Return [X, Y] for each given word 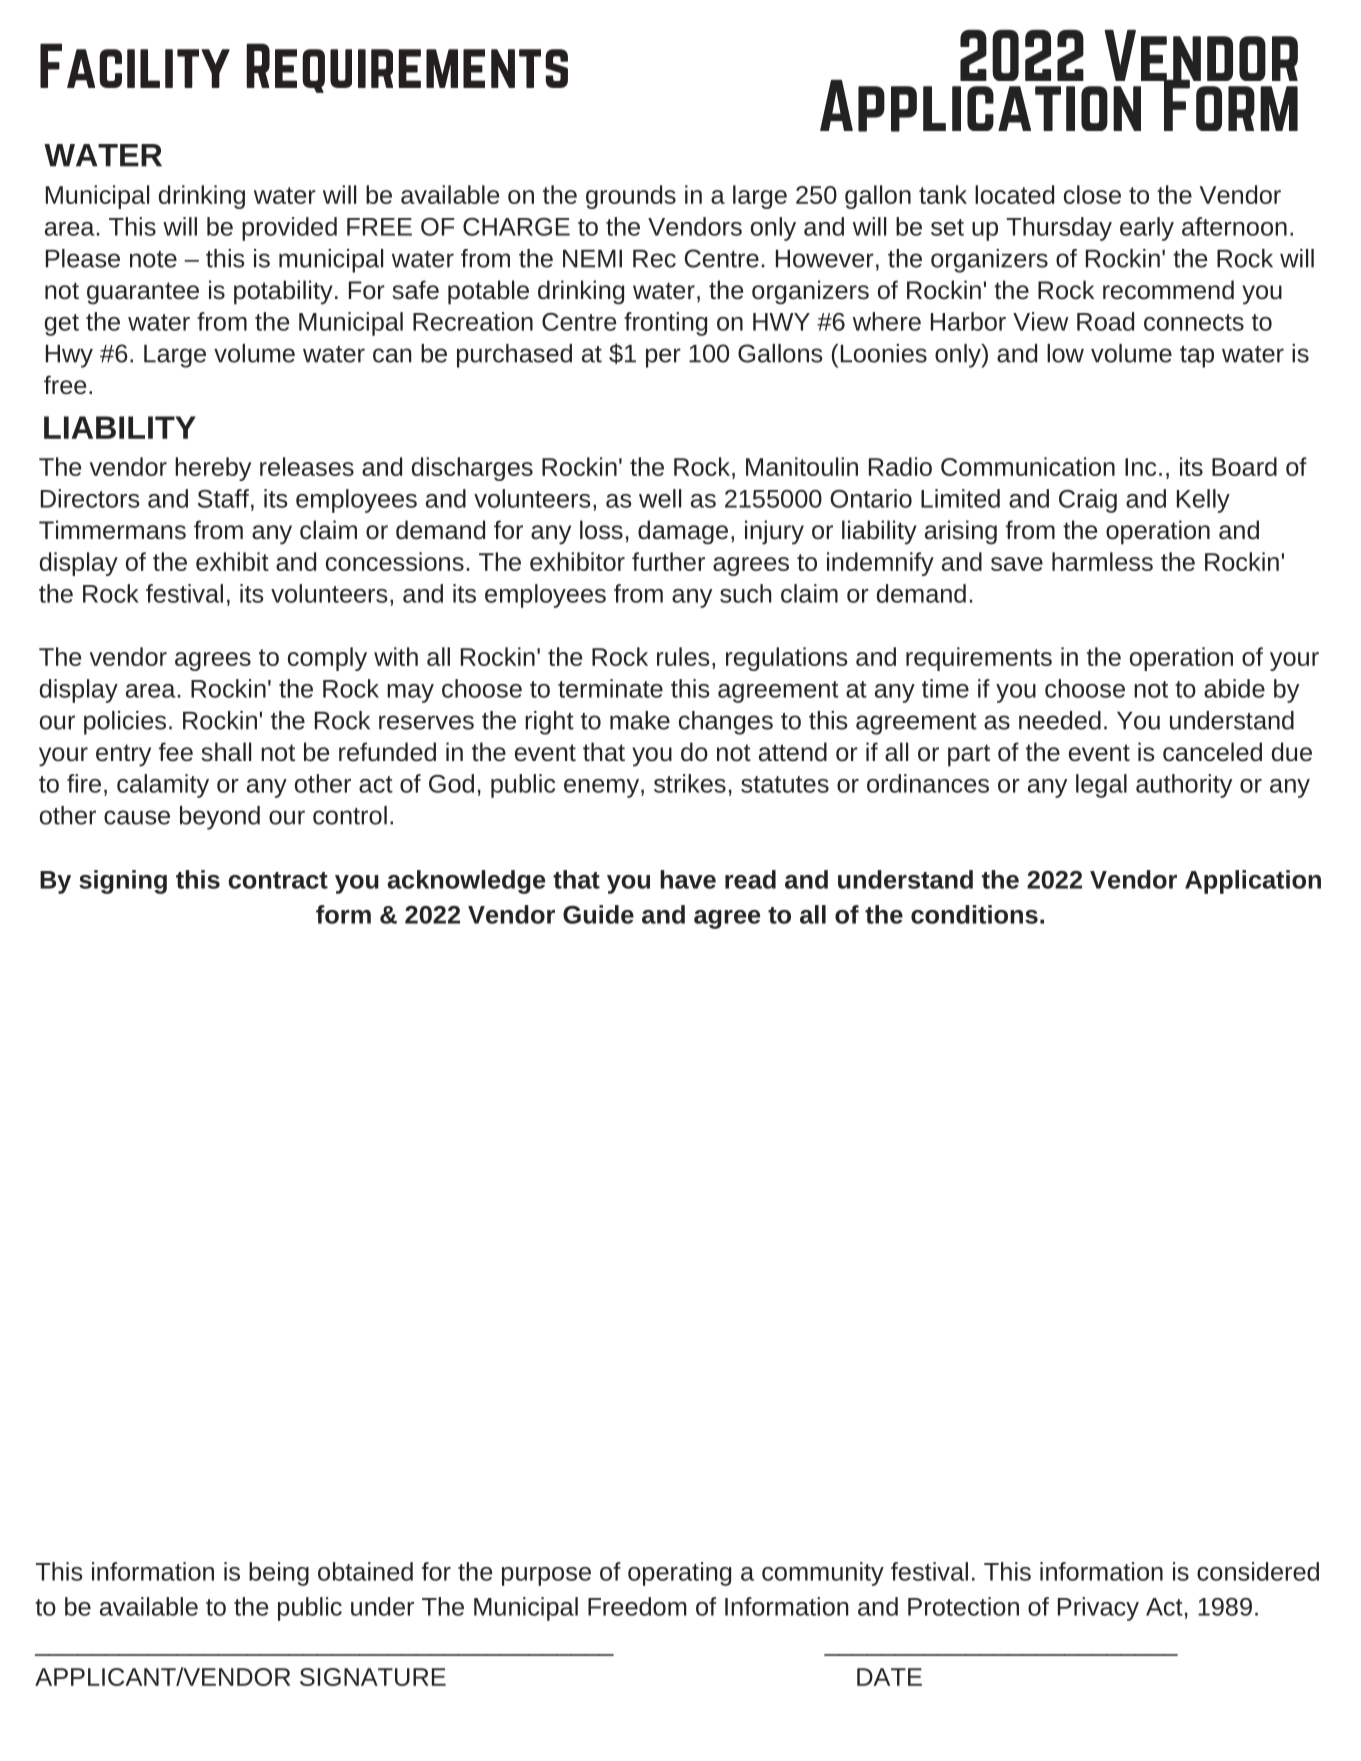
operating [679, 1574]
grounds [631, 197]
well [660, 498]
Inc [1140, 467]
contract [278, 880]
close [1092, 194]
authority [1184, 786]
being [279, 1574]
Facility [135, 65]
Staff [223, 498]
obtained [365, 1571]
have [688, 879]
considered [1258, 1571]
